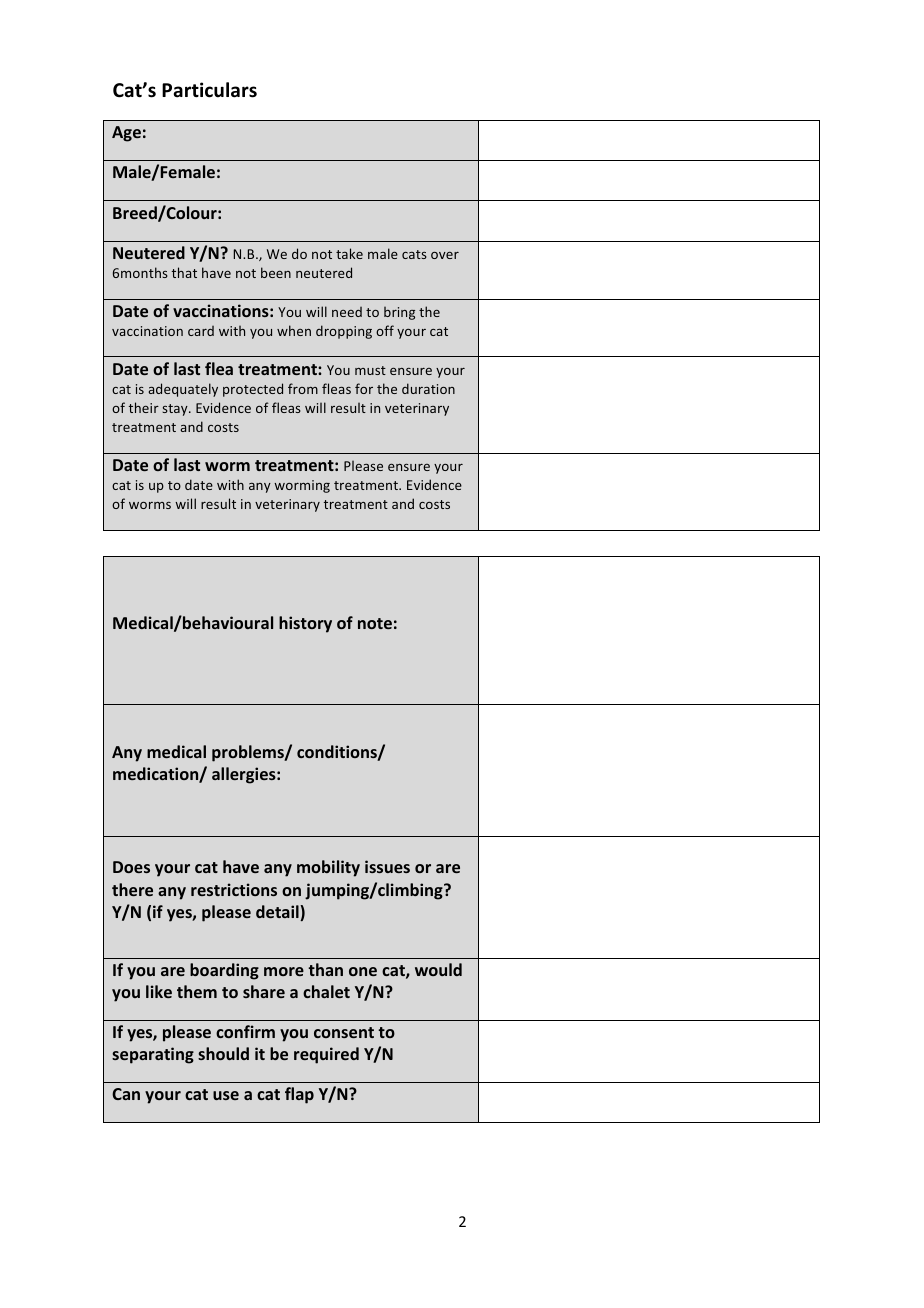 The height and width of the document is (1308, 924). Describe the element at coordinates (414, 254) in the document. I see `cats` at that location.
